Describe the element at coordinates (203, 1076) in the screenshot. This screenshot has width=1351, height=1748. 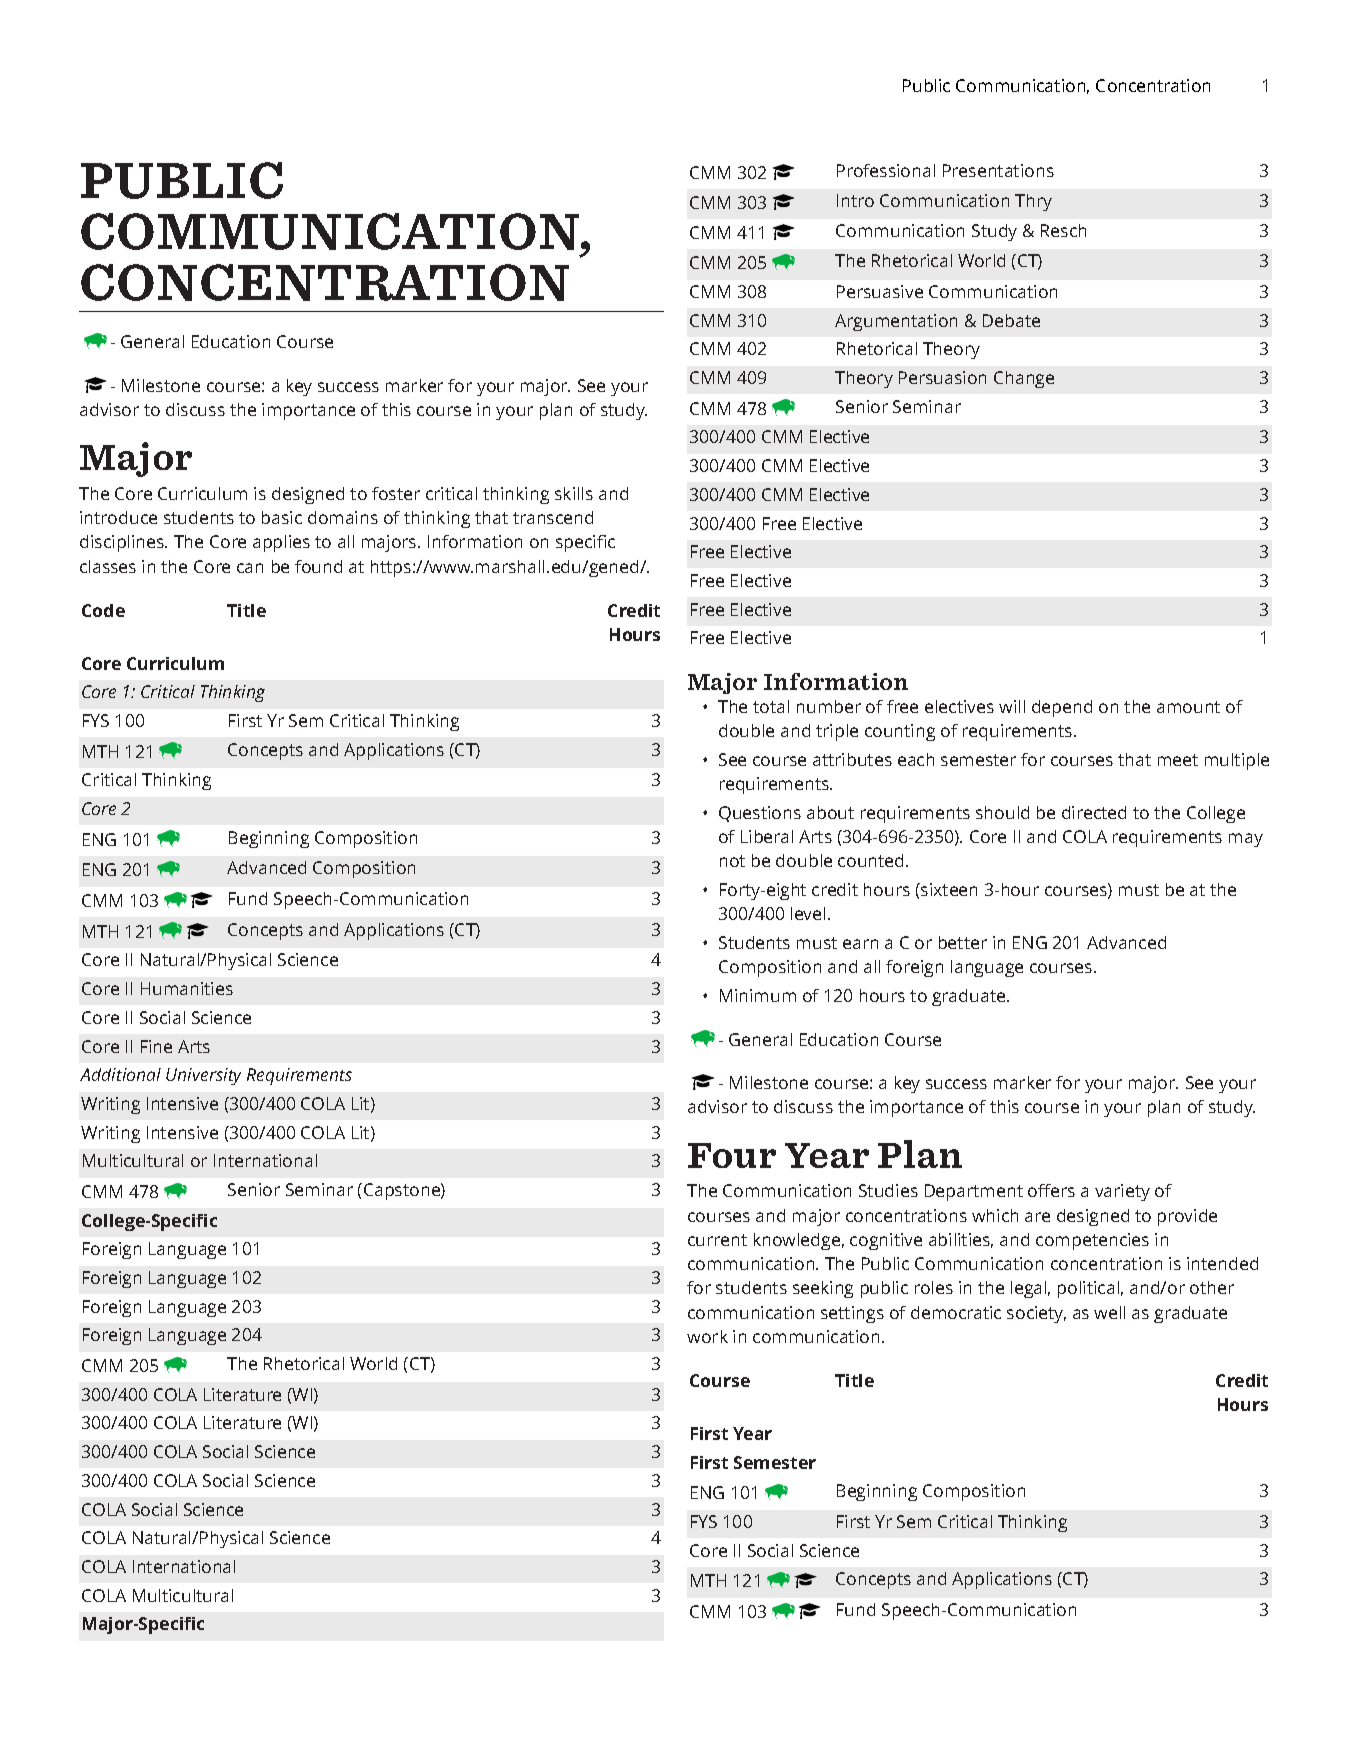
I see `University` at that location.
